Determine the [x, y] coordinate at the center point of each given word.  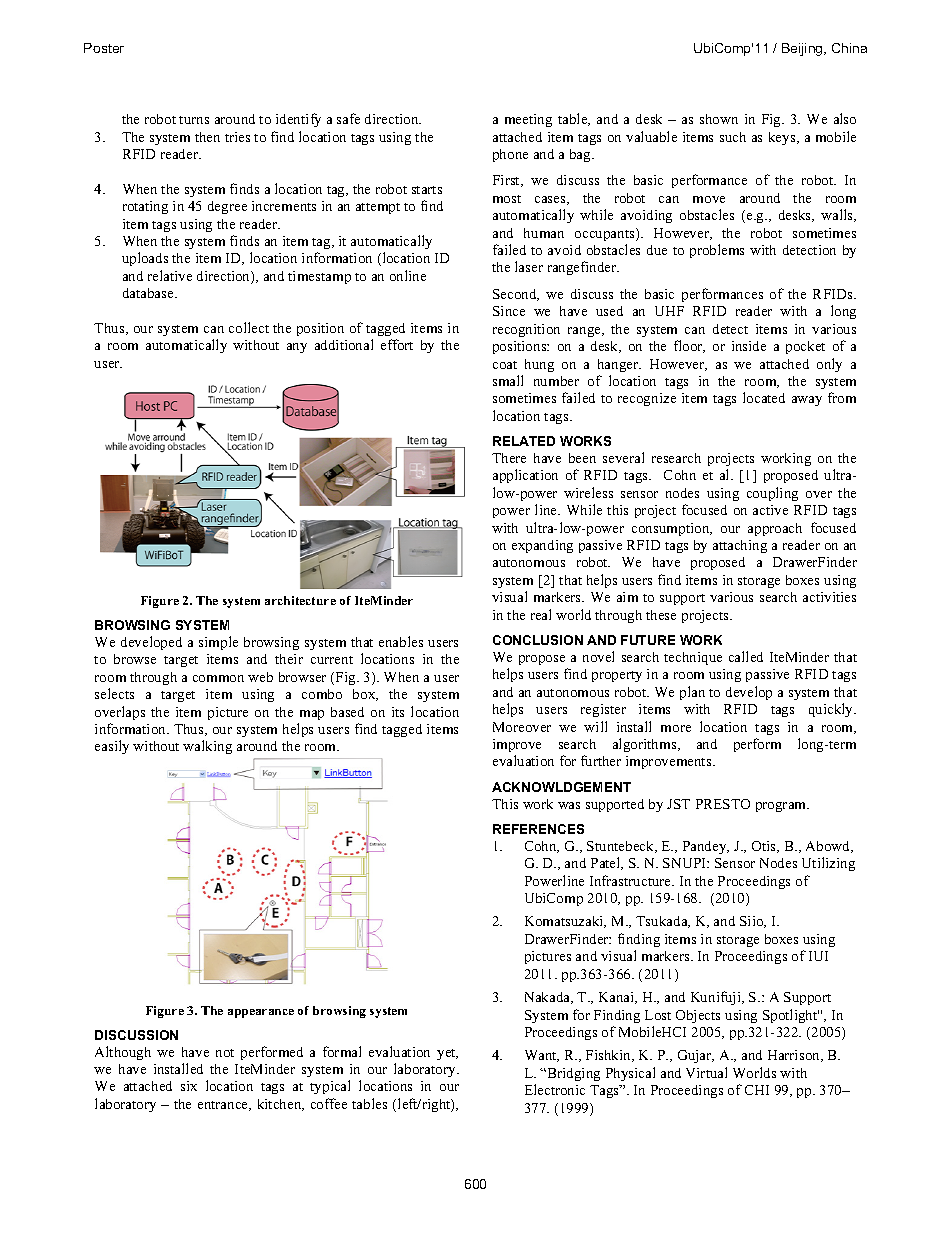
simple [218, 643]
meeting [528, 120]
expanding [542, 546]
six [189, 1086]
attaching [740, 546]
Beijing [803, 49]
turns [194, 120]
